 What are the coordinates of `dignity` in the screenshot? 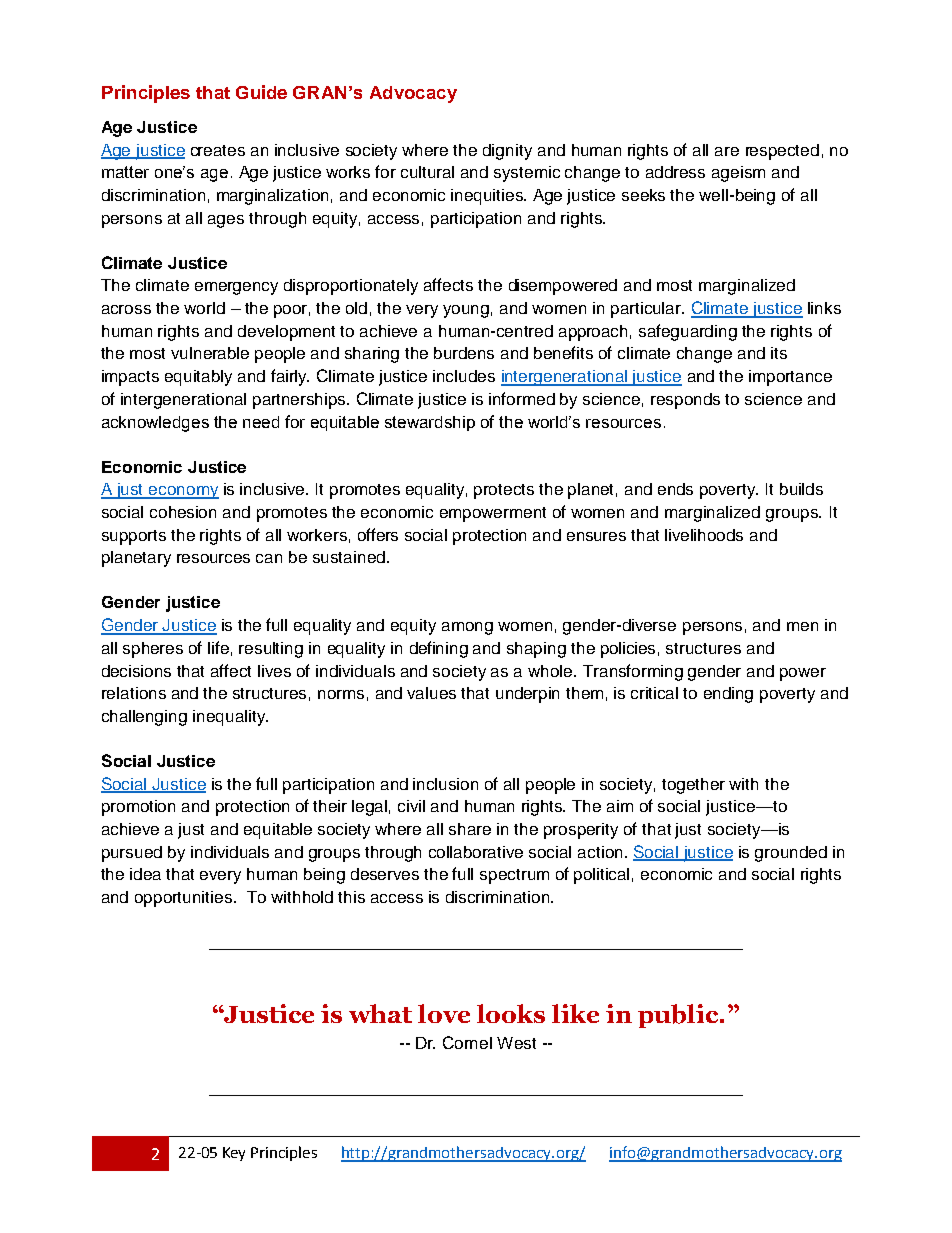 It's located at (507, 152).
